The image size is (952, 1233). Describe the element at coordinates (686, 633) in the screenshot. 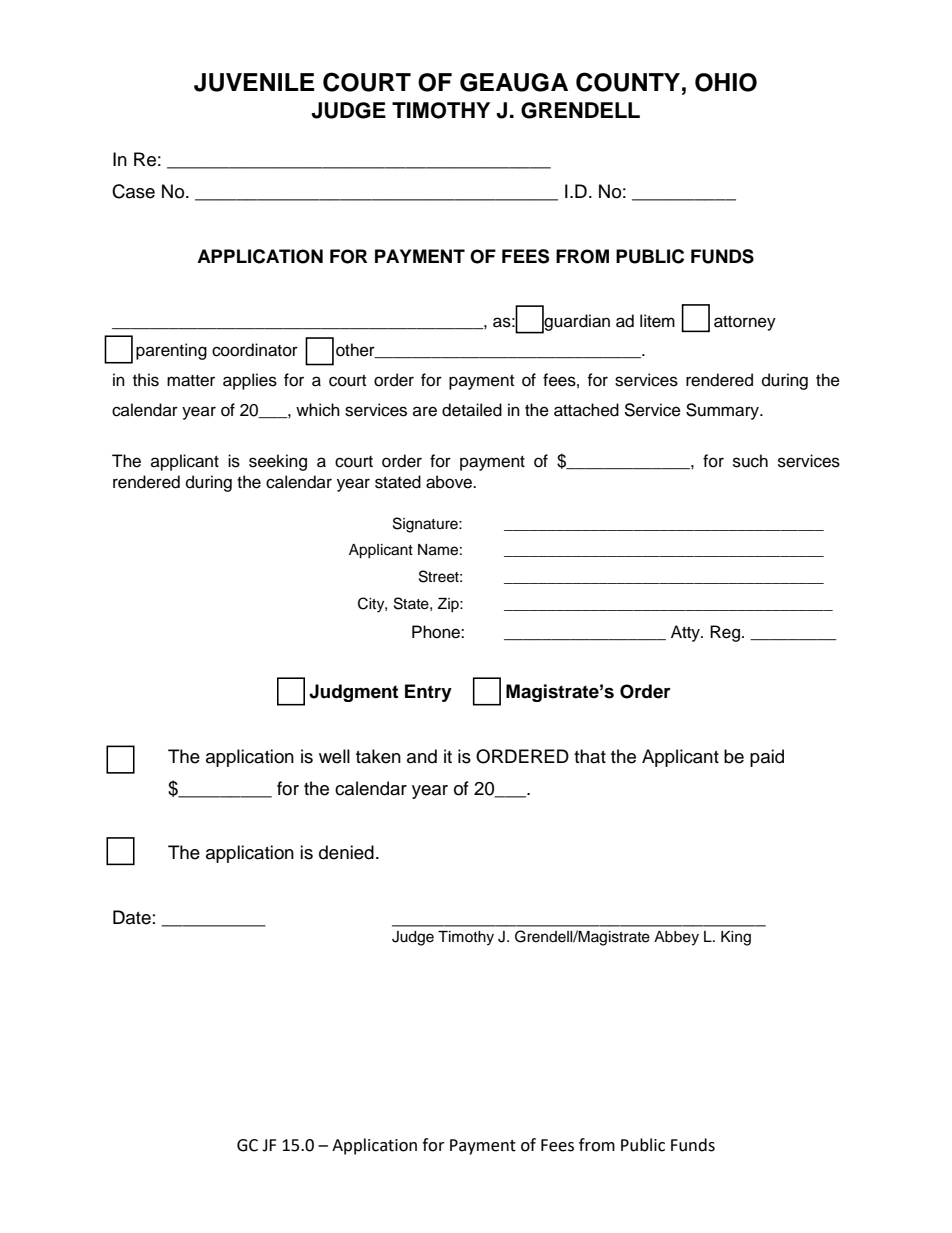

I see `Atty` at that location.
